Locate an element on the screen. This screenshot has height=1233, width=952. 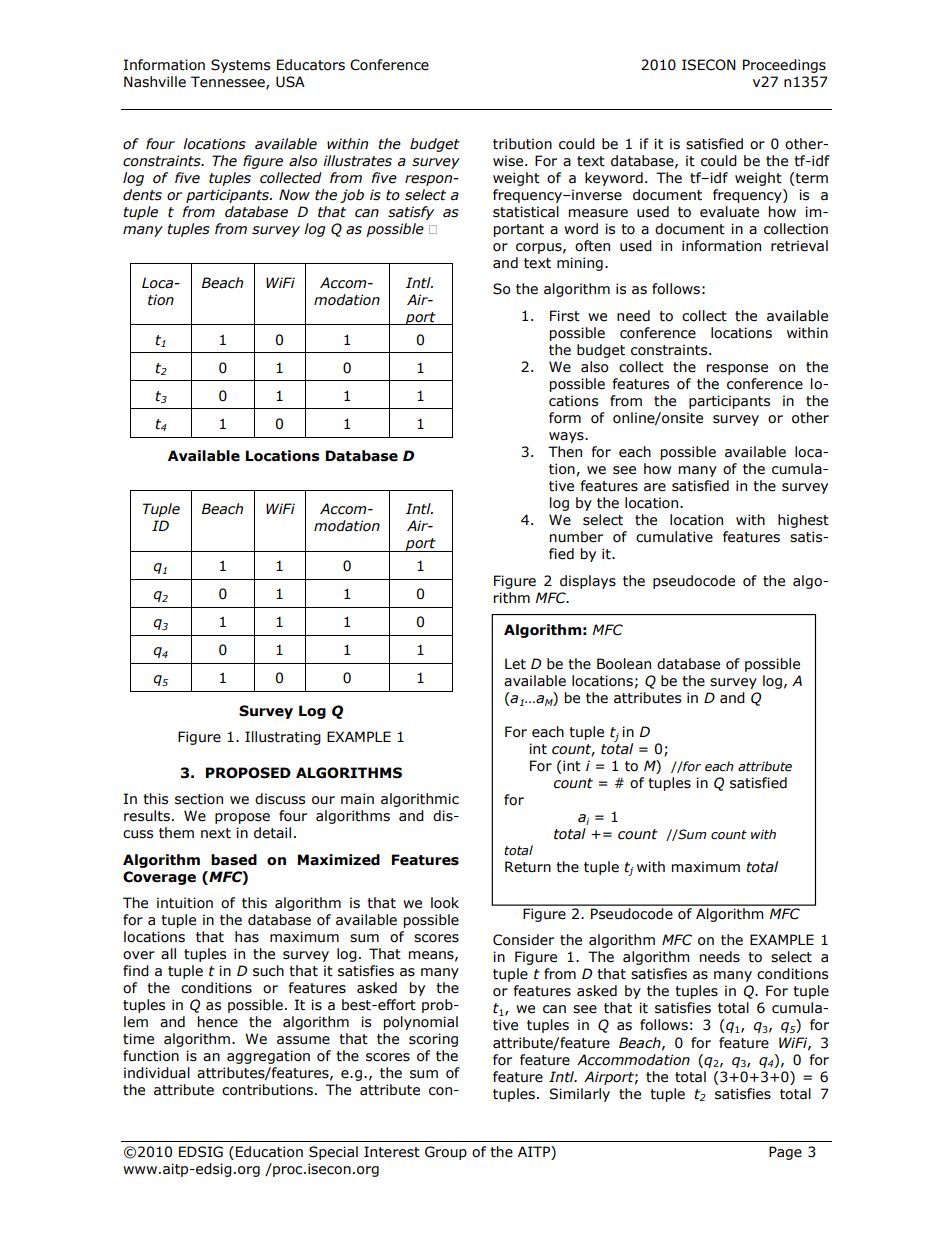
Group is located at coordinates (446, 1153).
